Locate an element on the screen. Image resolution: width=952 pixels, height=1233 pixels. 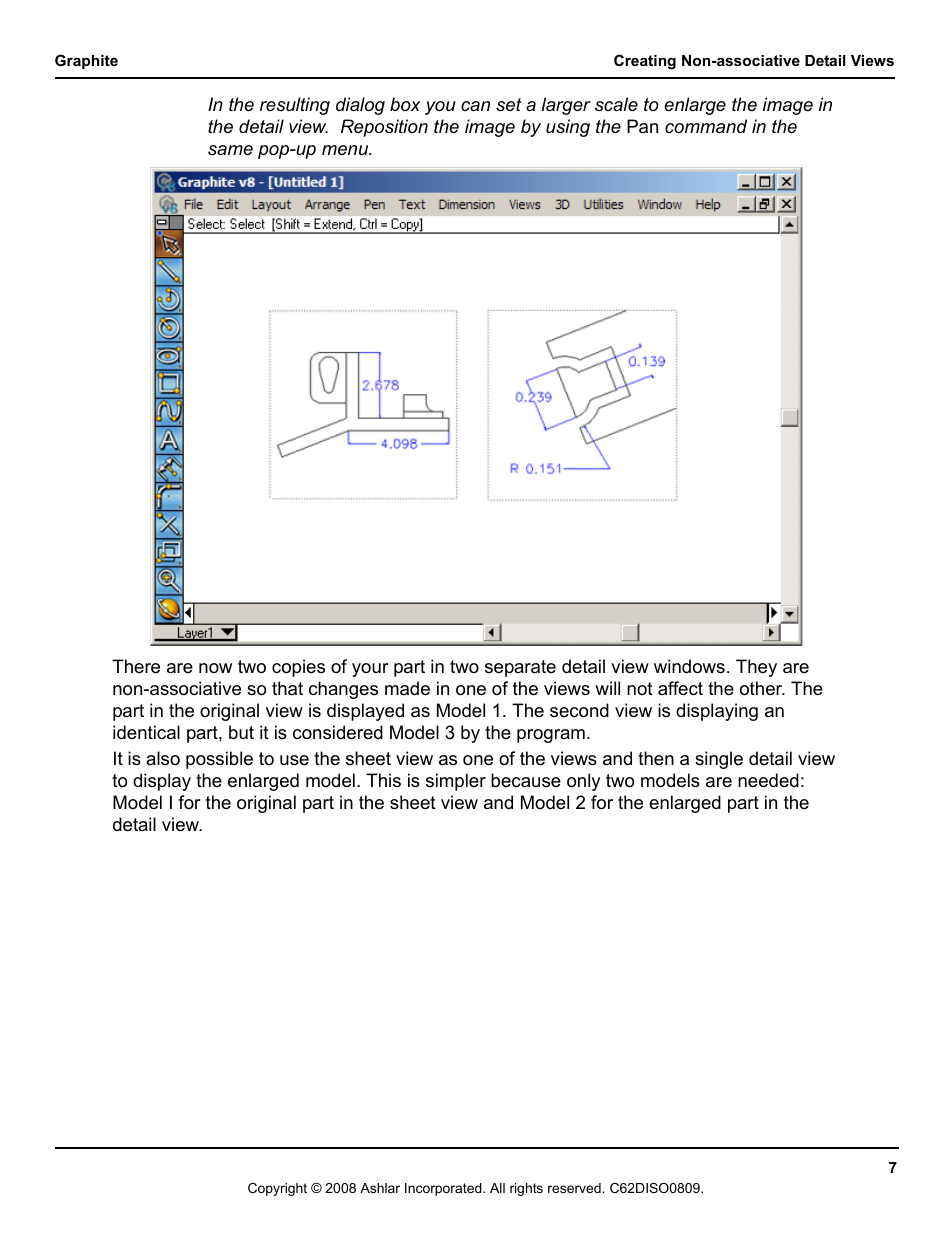
menu is located at coordinates (346, 150).
